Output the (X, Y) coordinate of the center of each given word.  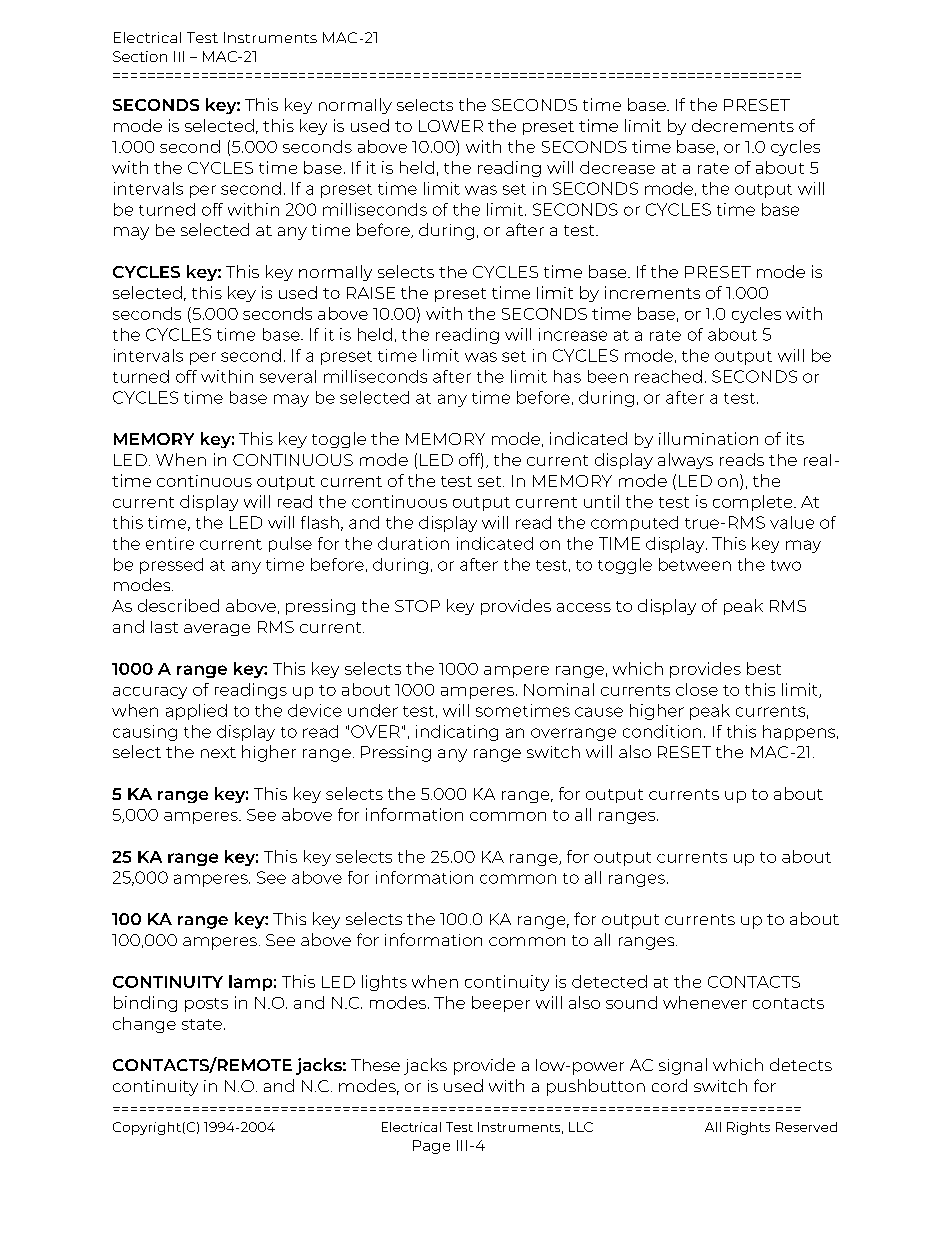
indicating (457, 733)
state (202, 1024)
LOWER (451, 126)
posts (206, 1005)
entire (170, 543)
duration (413, 543)
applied (196, 712)
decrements (743, 125)
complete (754, 503)
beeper (501, 1004)
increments (652, 292)
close (697, 689)
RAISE (371, 293)
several (288, 376)
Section (140, 56)
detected (609, 981)
